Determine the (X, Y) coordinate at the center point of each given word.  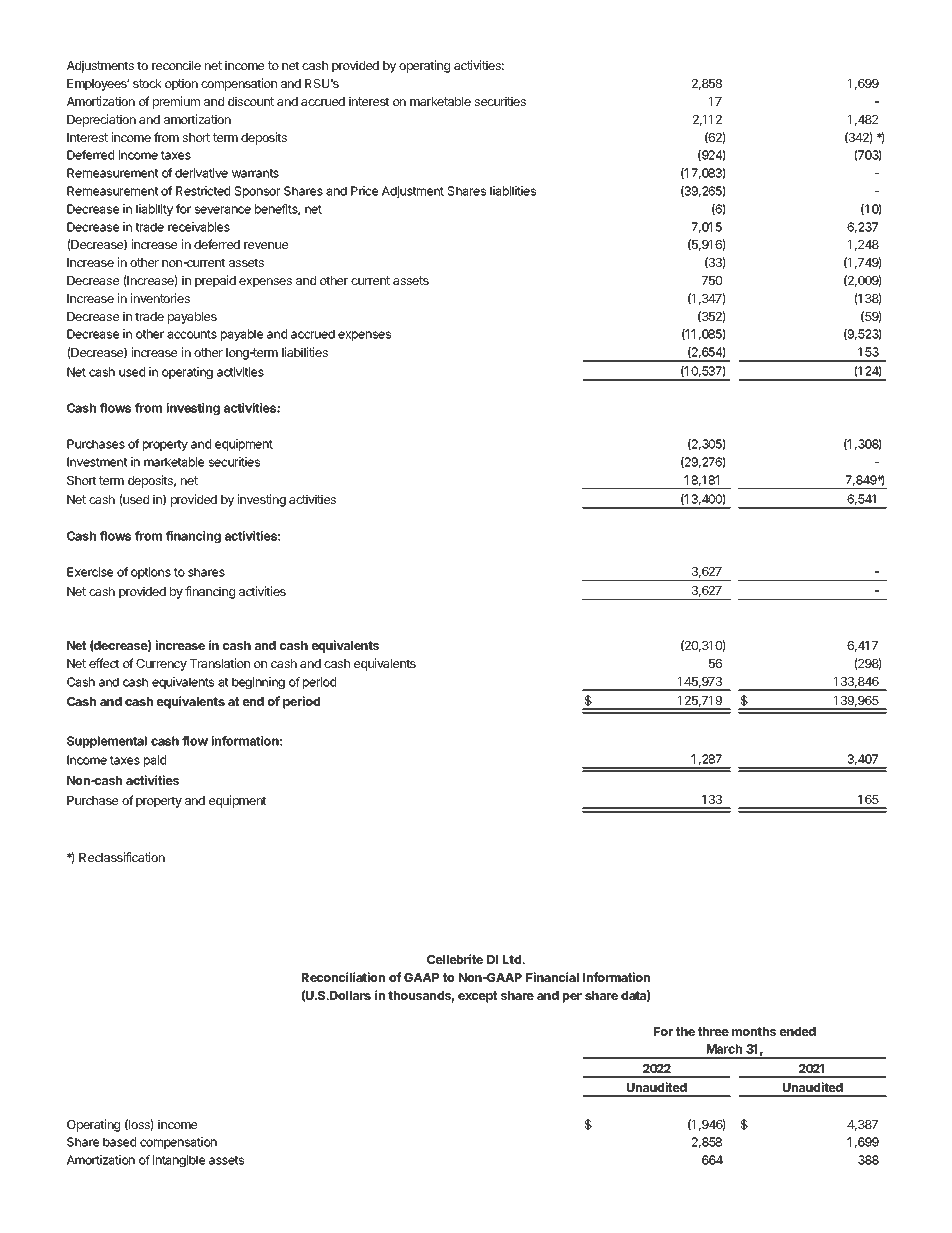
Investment (97, 462)
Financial (552, 977)
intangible (179, 1161)
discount (251, 101)
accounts (192, 334)
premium (176, 102)
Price (364, 191)
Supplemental (107, 742)
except (478, 997)
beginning (258, 683)
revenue (266, 245)
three (713, 1031)
